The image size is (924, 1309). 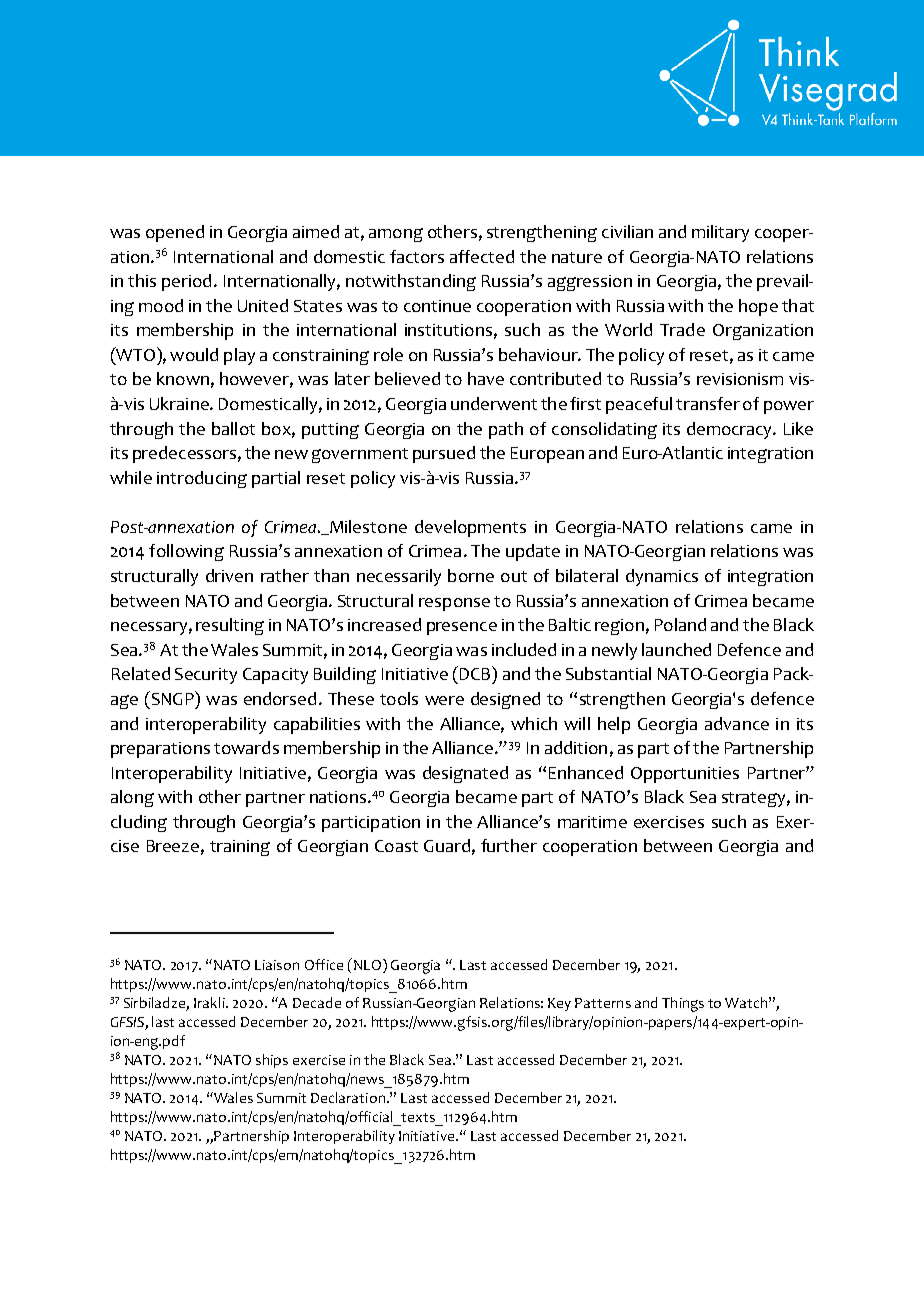 I want to click on developments, so click(x=470, y=528).
